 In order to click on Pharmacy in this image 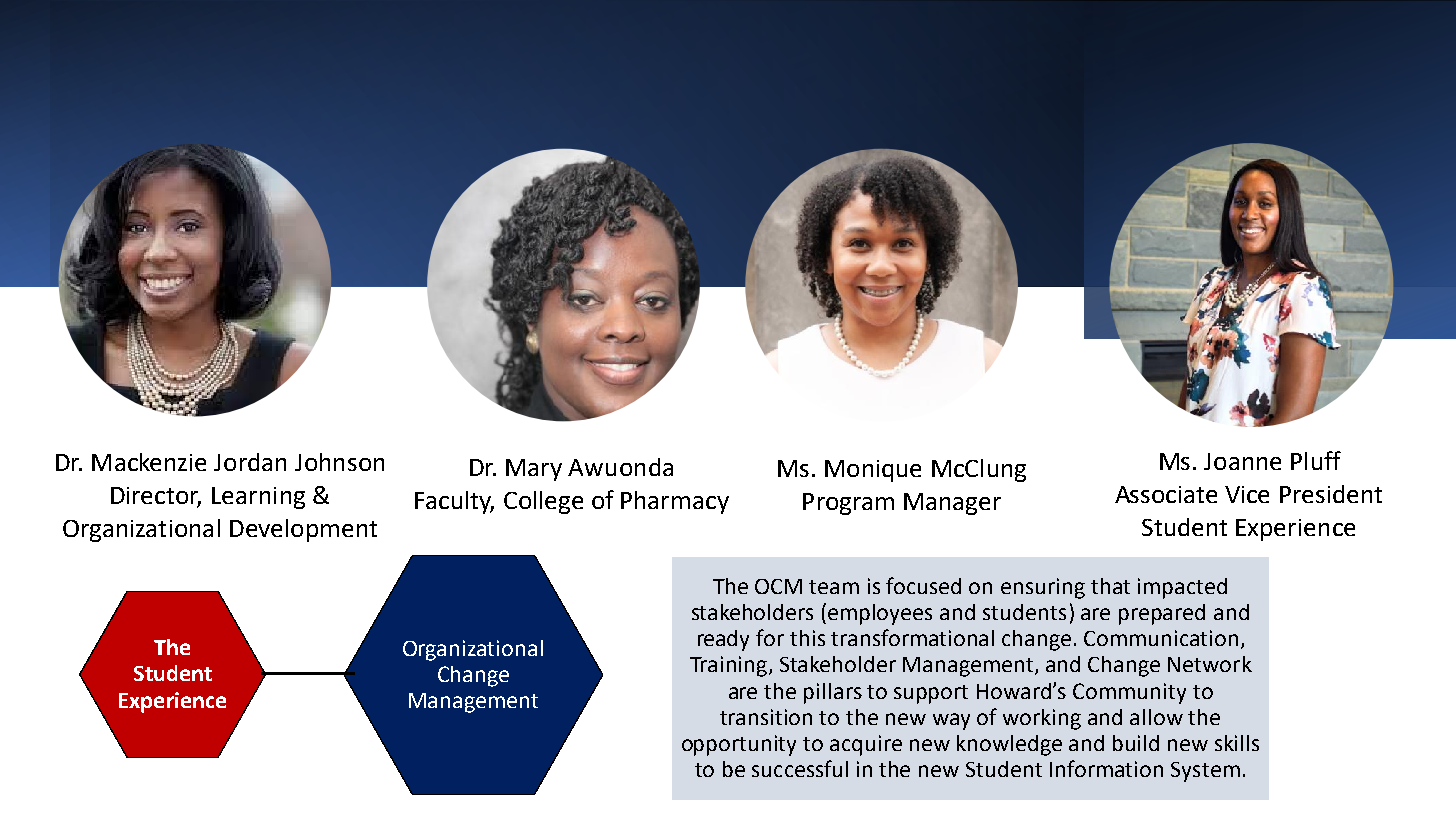, I will do `click(675, 502)`.
